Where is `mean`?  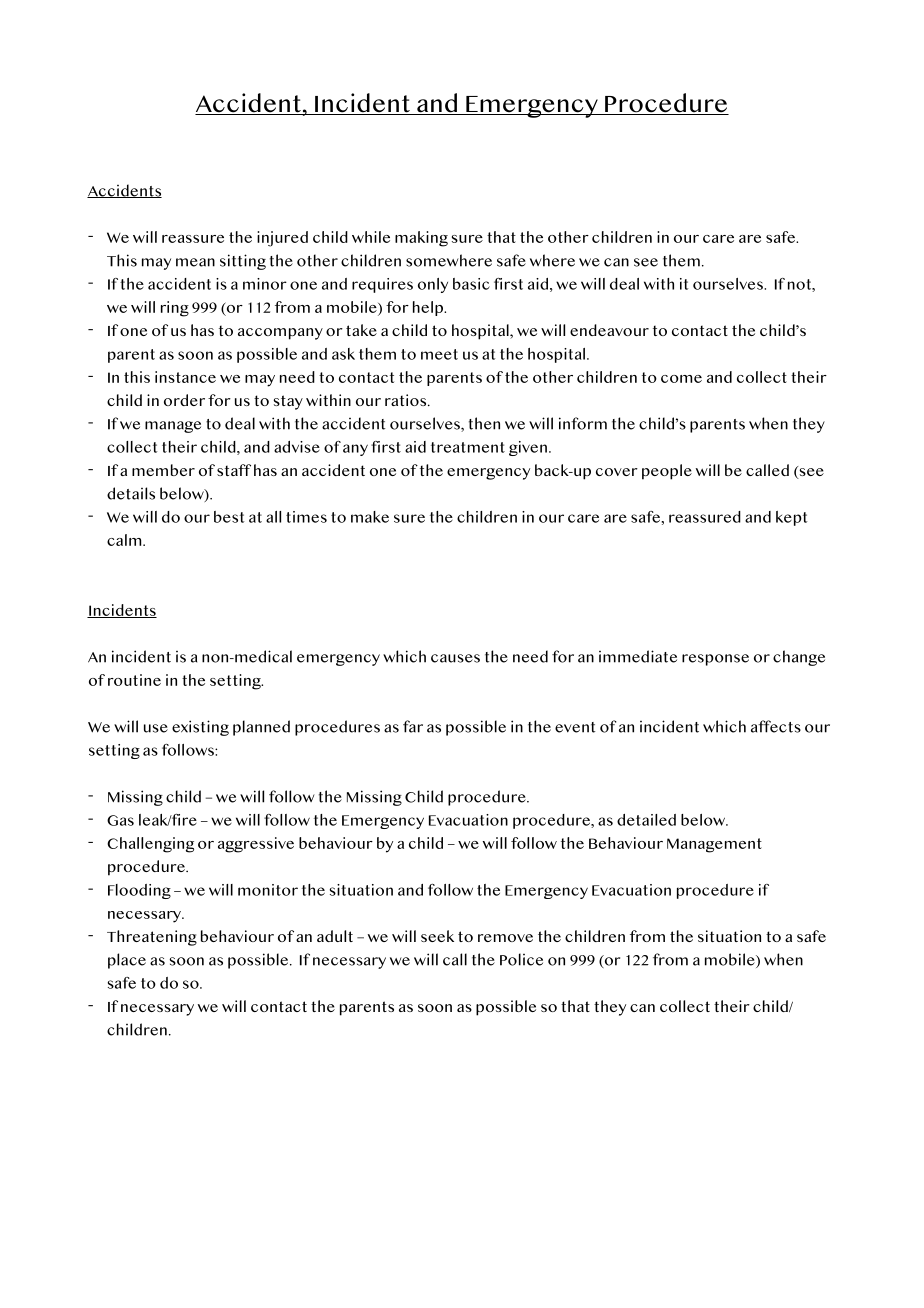
mean is located at coordinates (195, 262).
